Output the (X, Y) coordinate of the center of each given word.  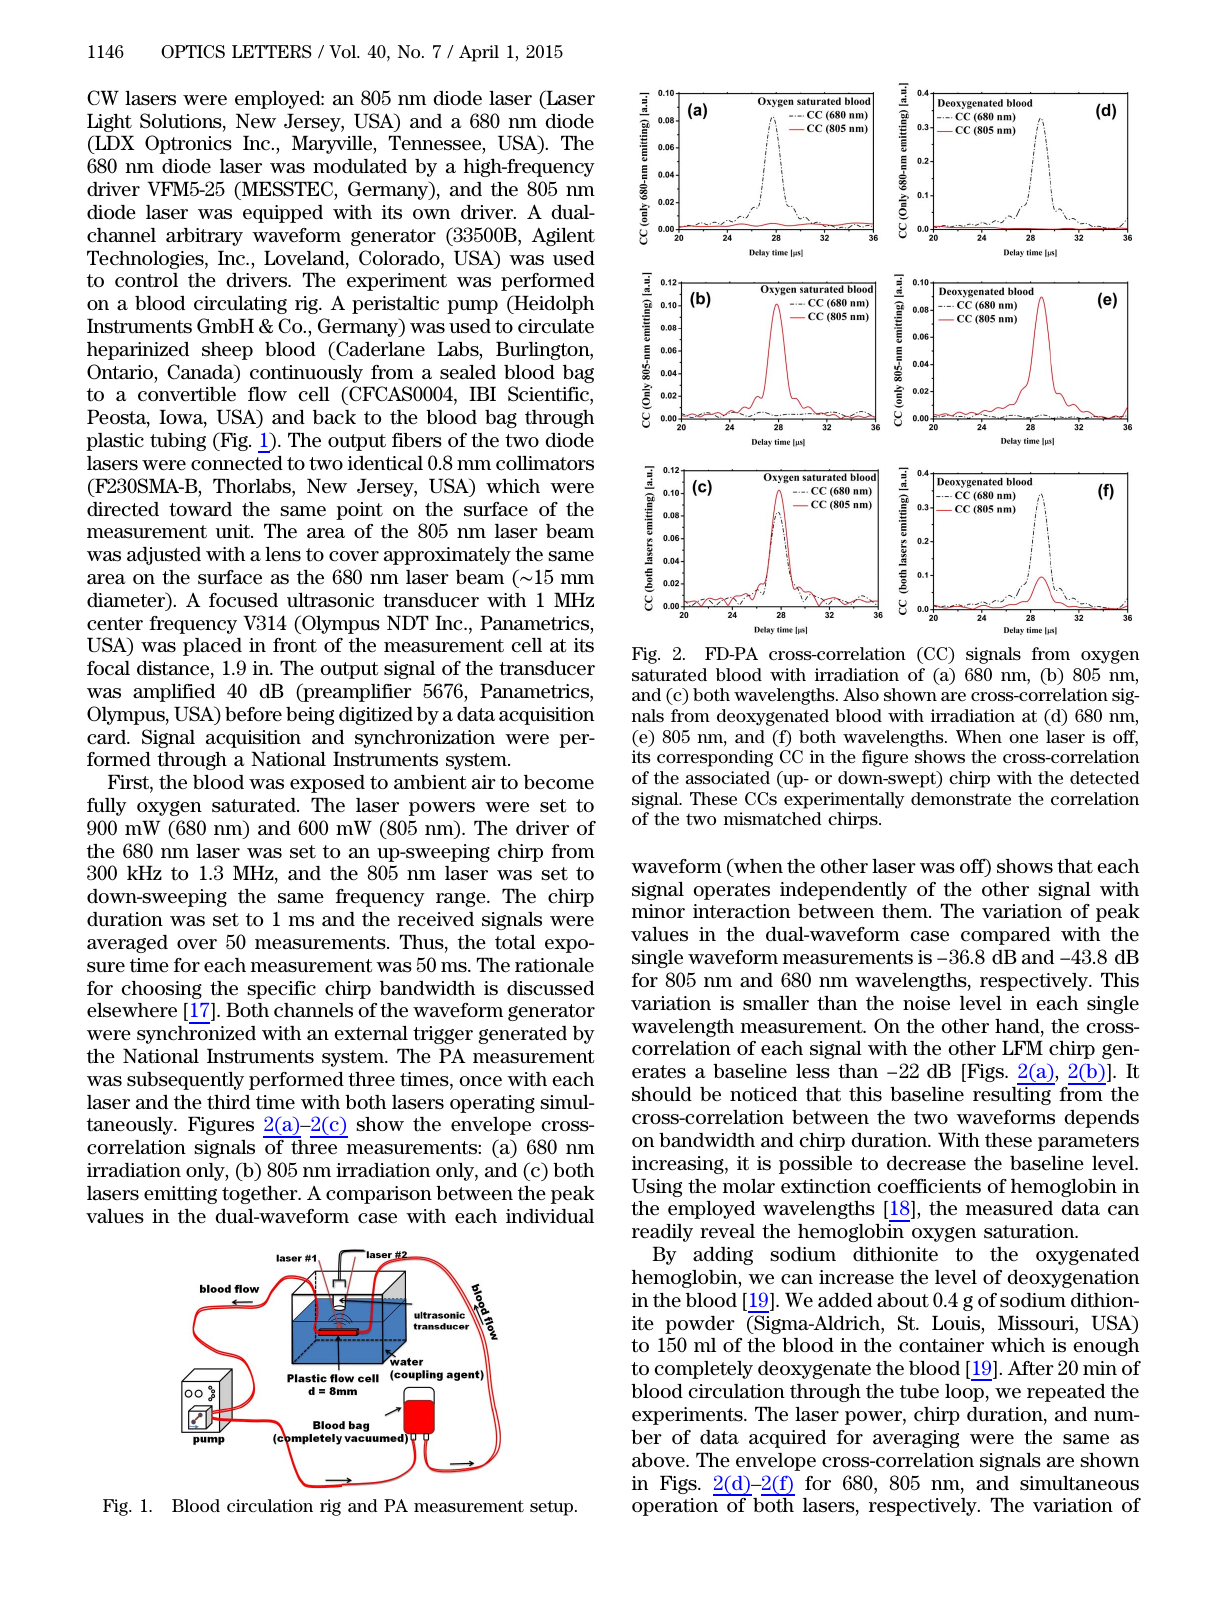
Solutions (182, 122)
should (662, 1094)
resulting (1012, 1096)
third (228, 1102)
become (559, 782)
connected (237, 463)
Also (861, 694)
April (479, 53)
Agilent (563, 237)
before (253, 714)
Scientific (549, 395)
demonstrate (961, 799)
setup (553, 1508)
